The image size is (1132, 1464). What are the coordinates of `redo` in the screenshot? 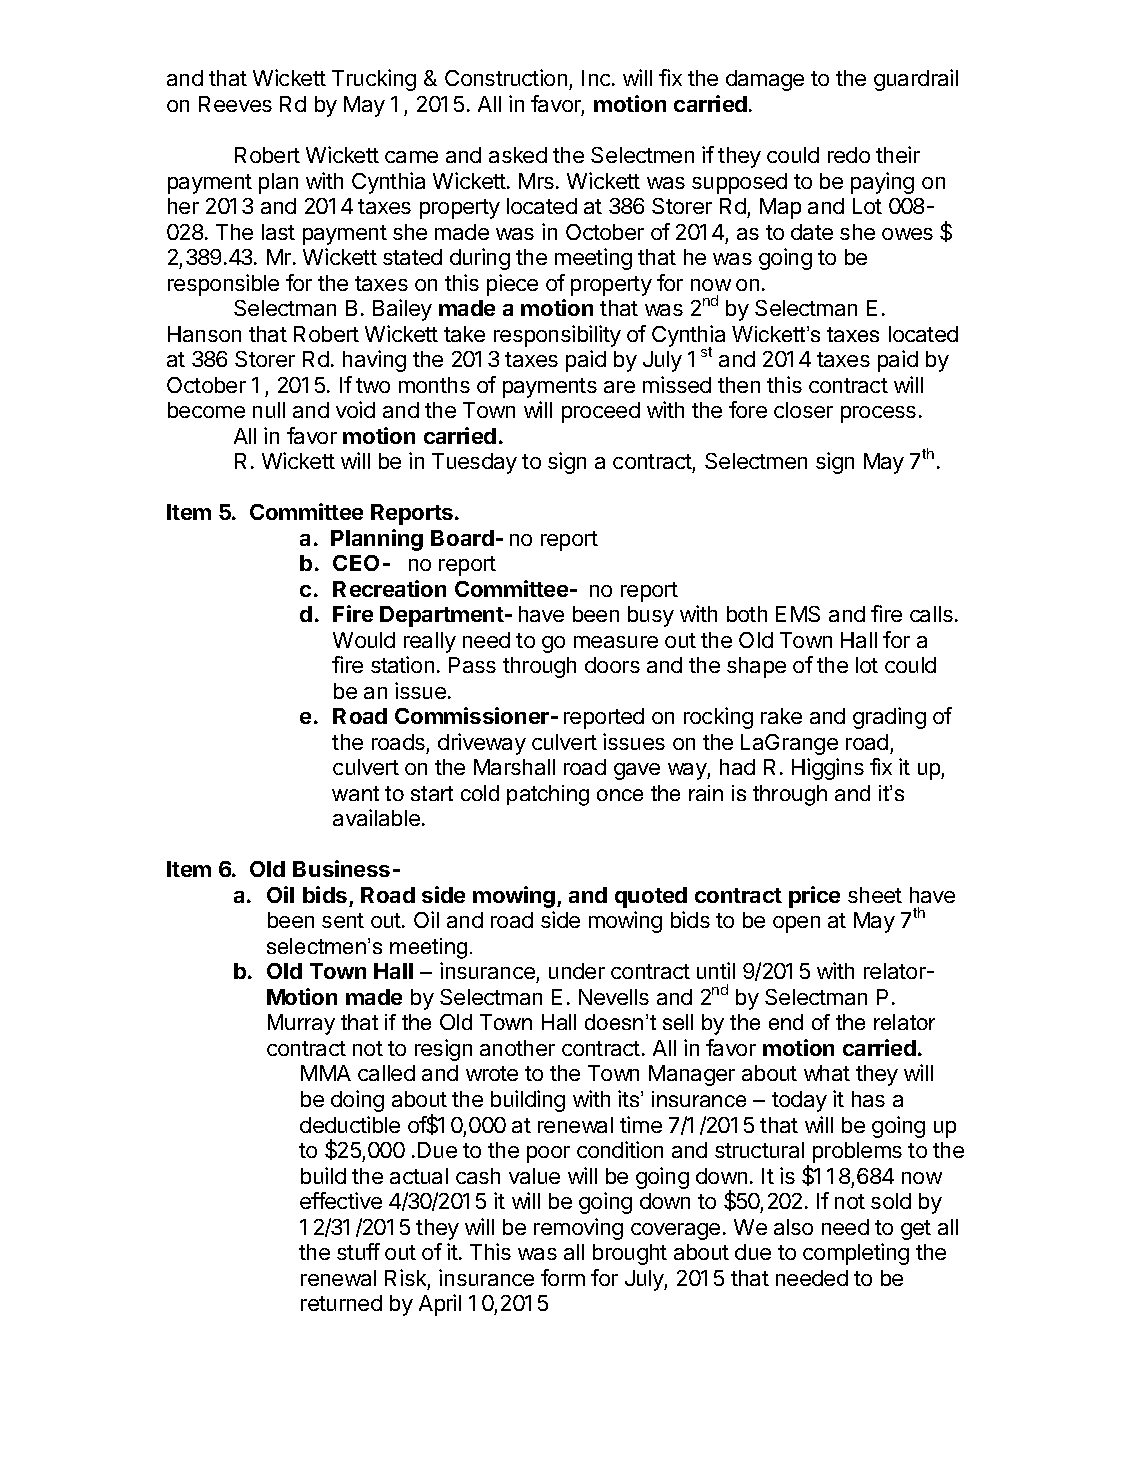 It's located at (849, 155).
